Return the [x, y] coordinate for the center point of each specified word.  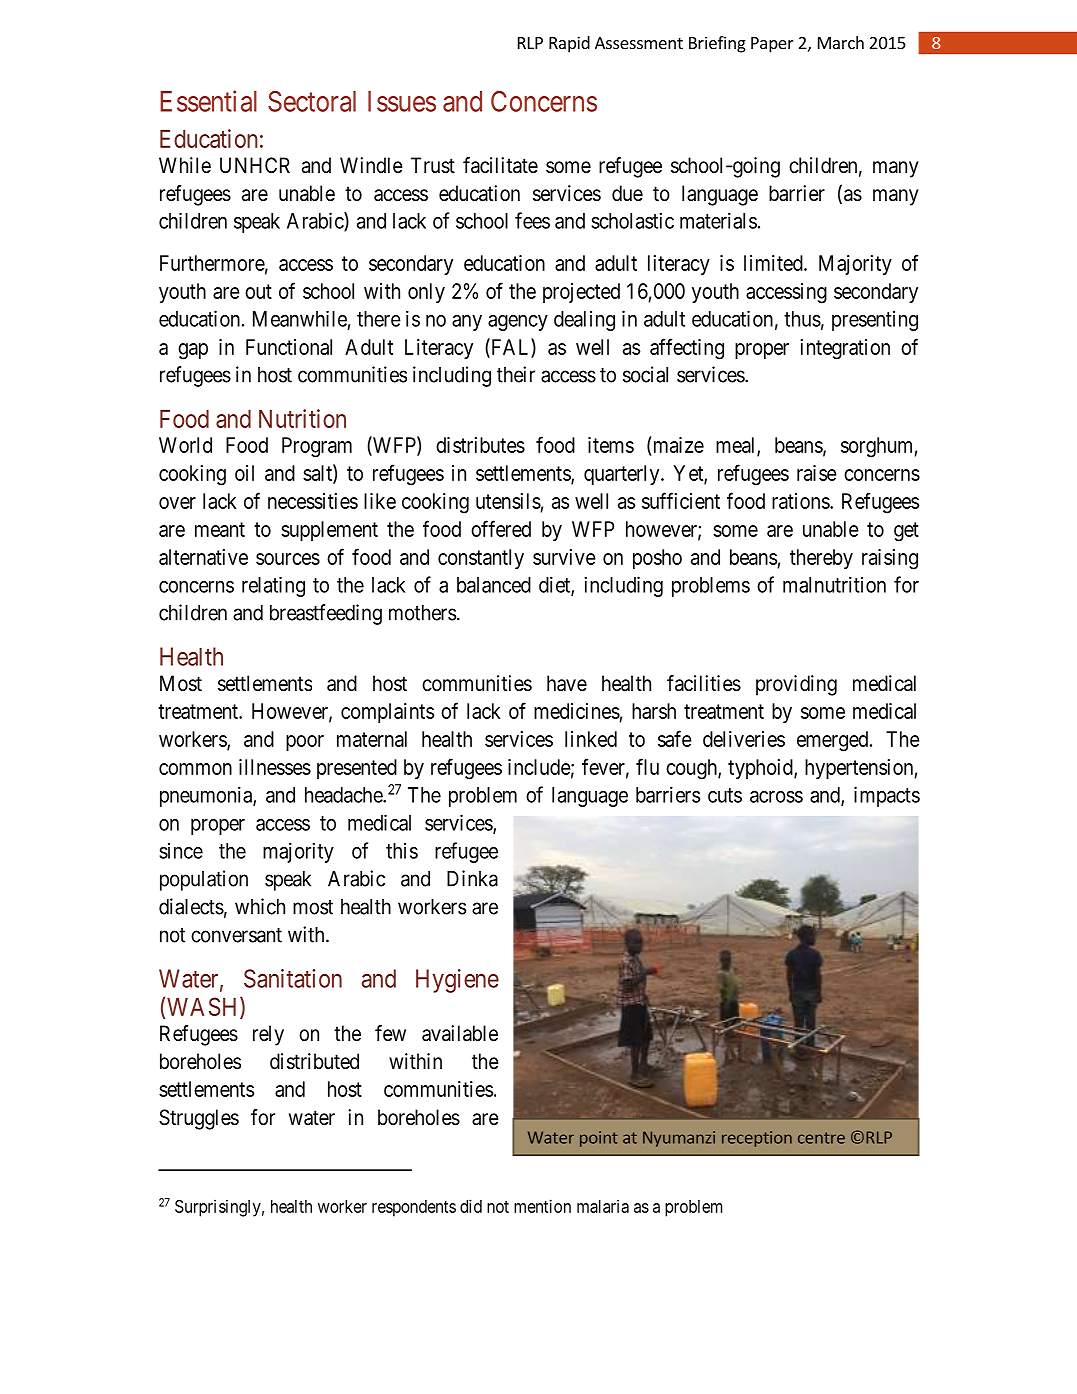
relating [273, 587]
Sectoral [312, 101]
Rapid [569, 44]
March [841, 42]
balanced [494, 585]
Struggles [199, 1119]
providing [796, 685]
